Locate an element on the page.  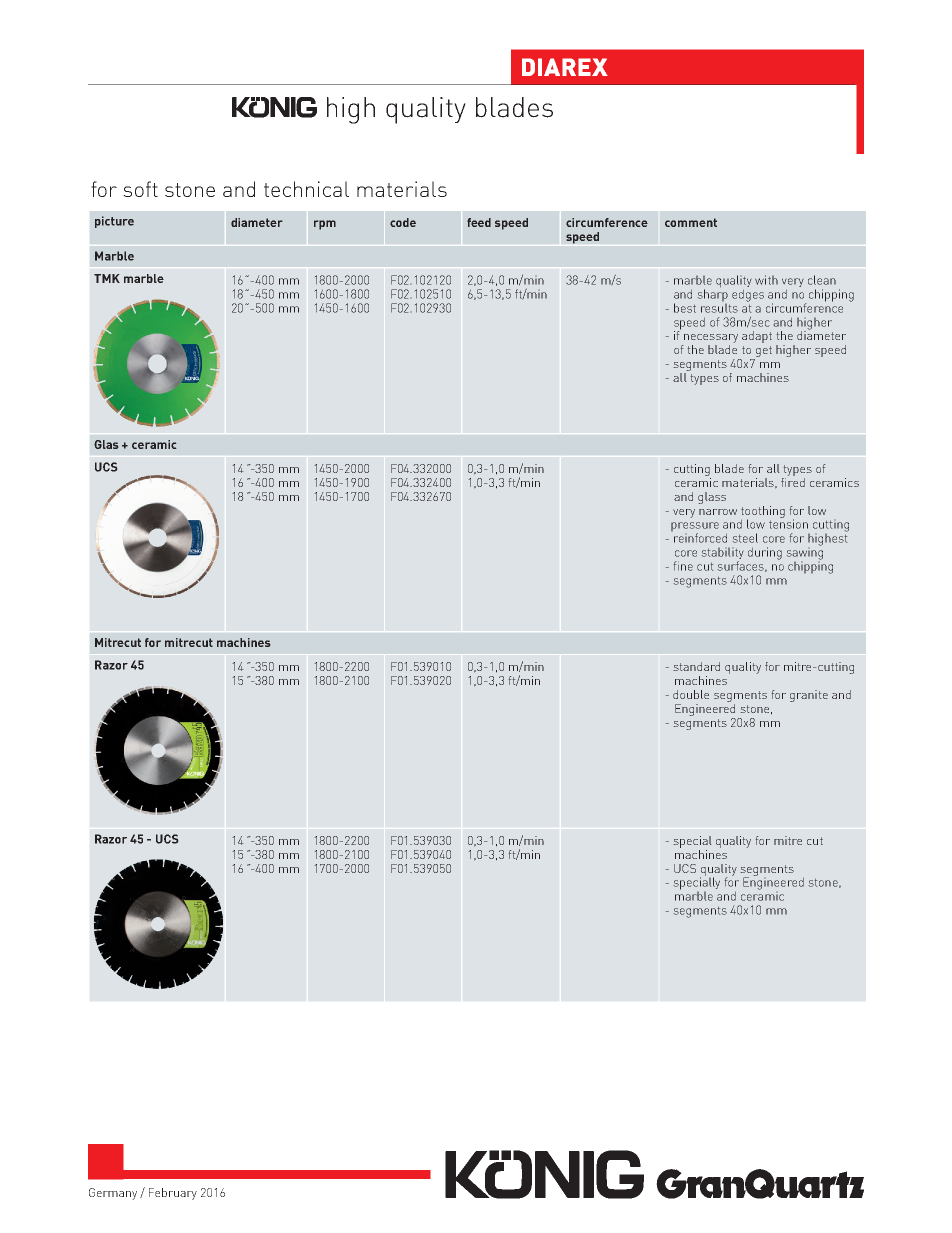
Germany is located at coordinates (113, 1194).
